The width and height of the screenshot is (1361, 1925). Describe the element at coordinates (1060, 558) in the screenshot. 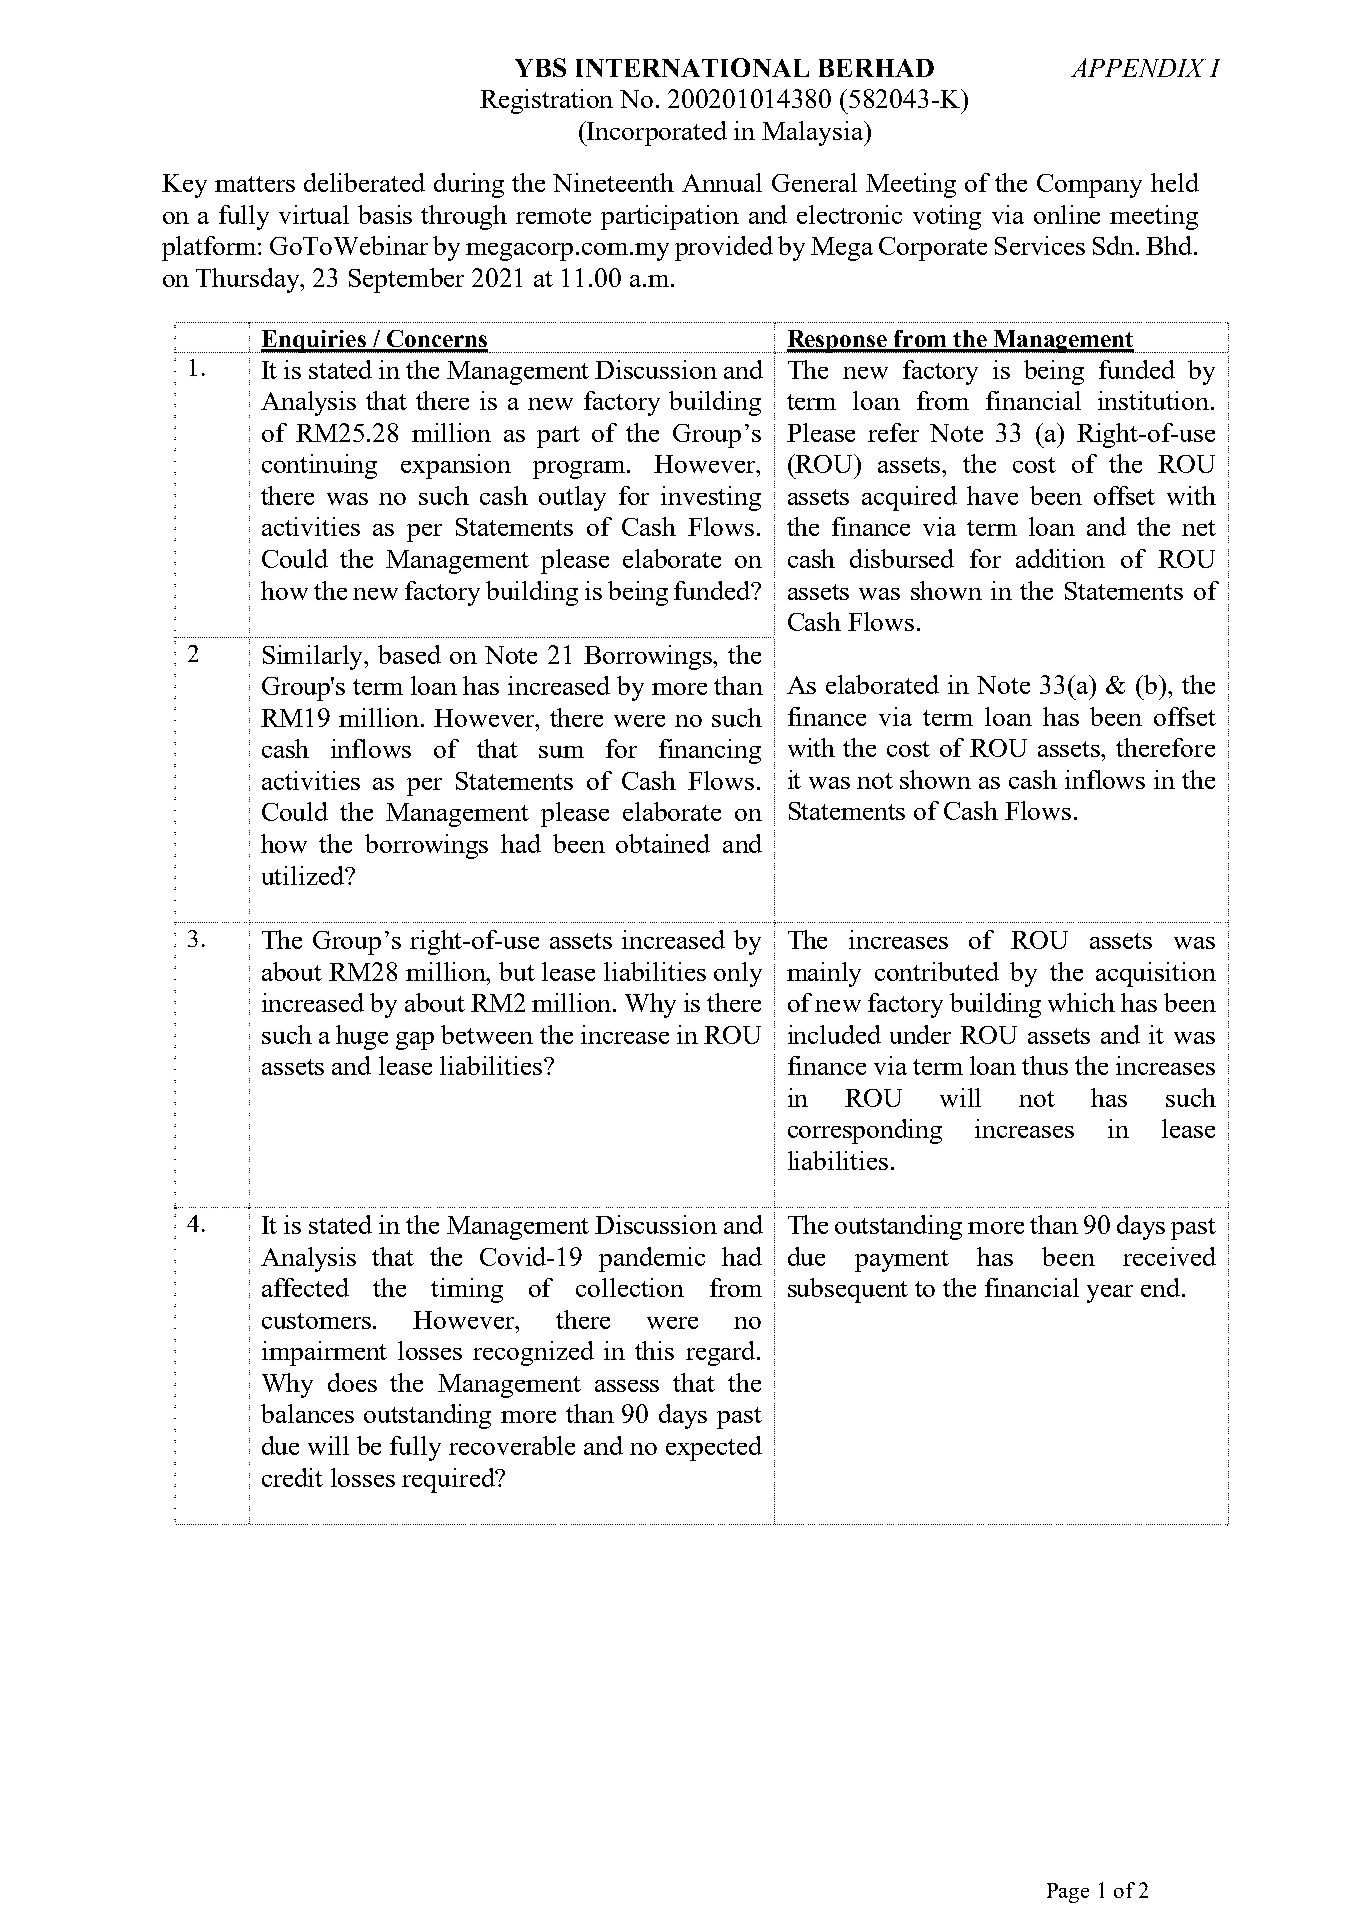

I see `addition` at that location.
